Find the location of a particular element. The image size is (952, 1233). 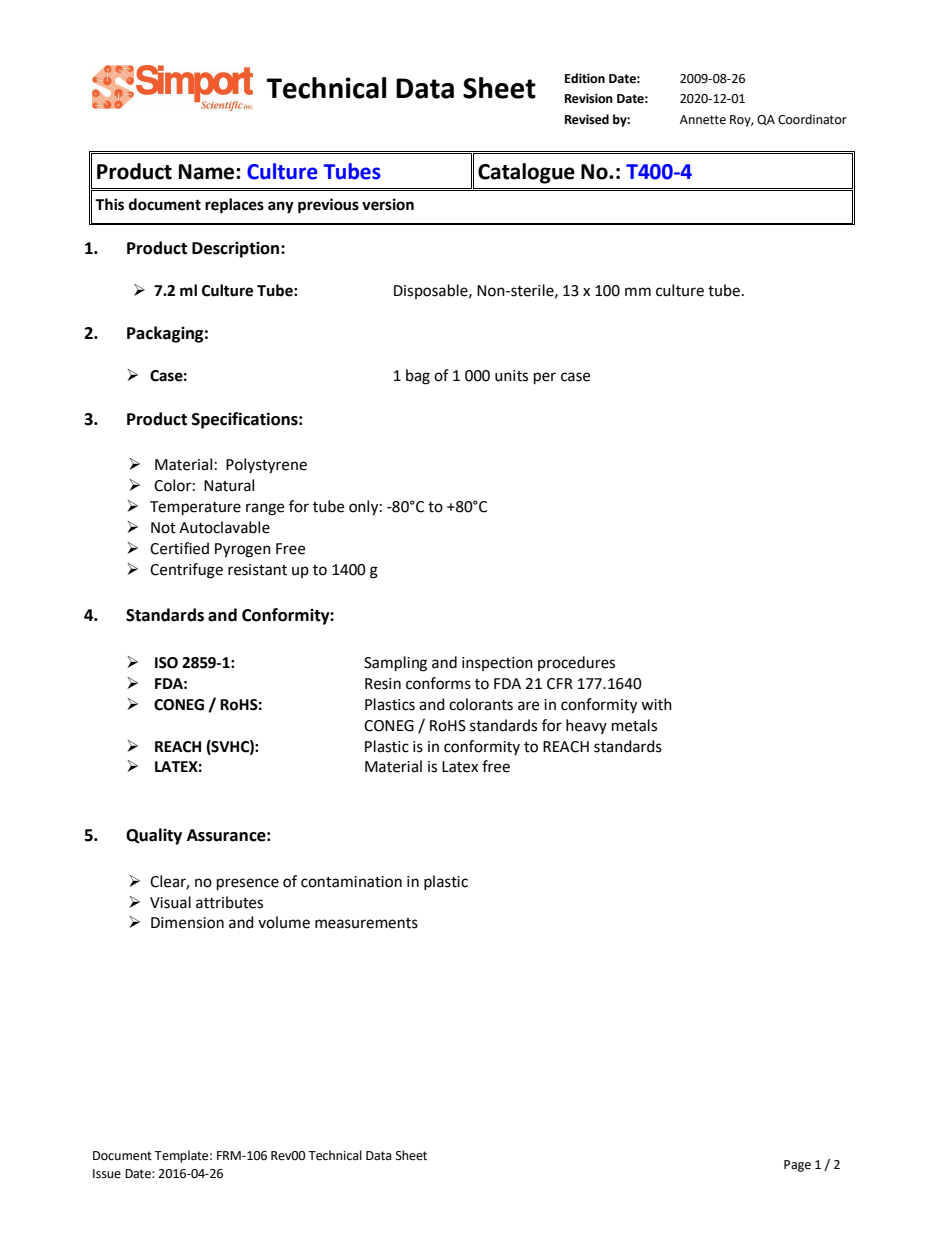

Name is located at coordinates (208, 172).
